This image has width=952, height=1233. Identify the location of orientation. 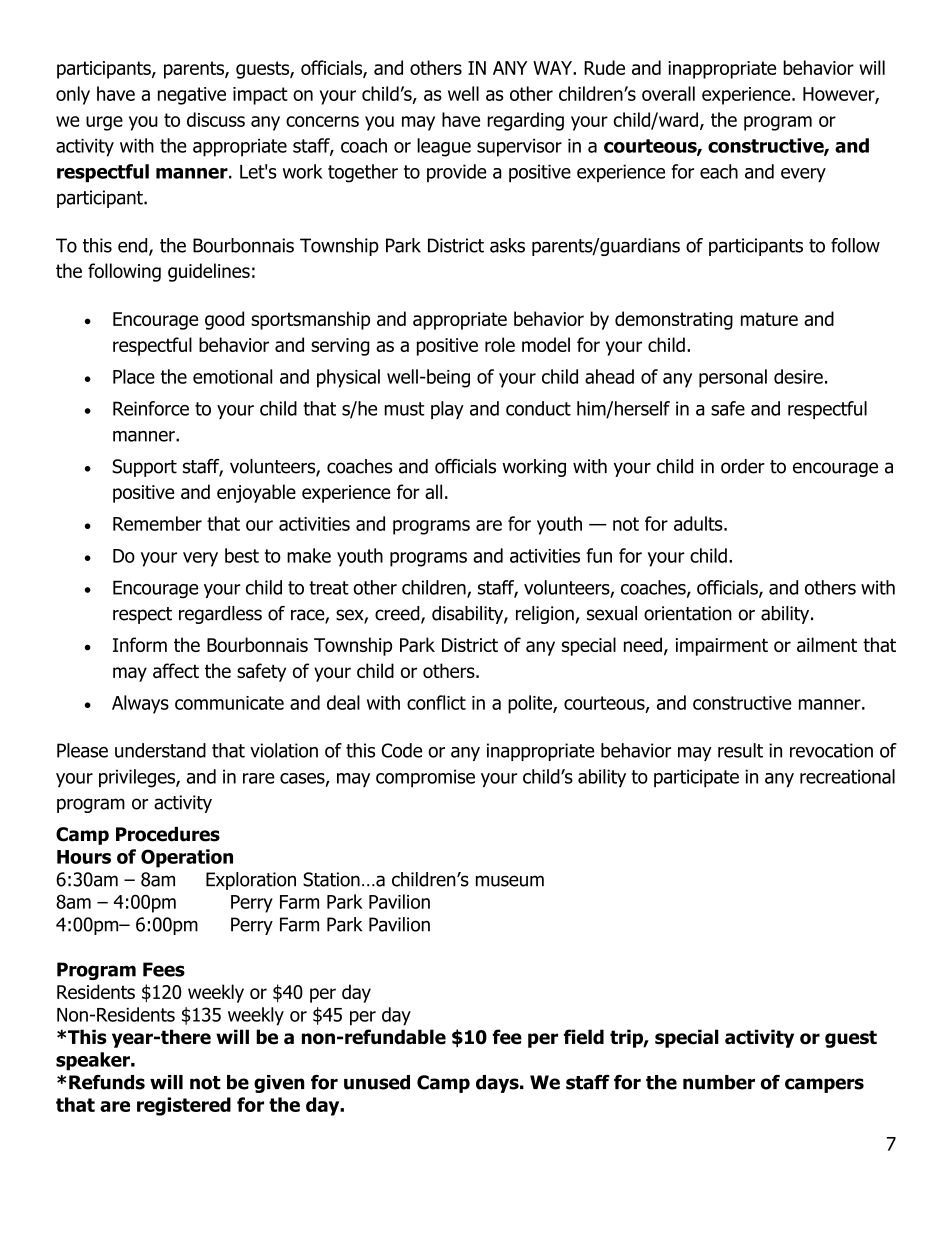
(688, 613).
